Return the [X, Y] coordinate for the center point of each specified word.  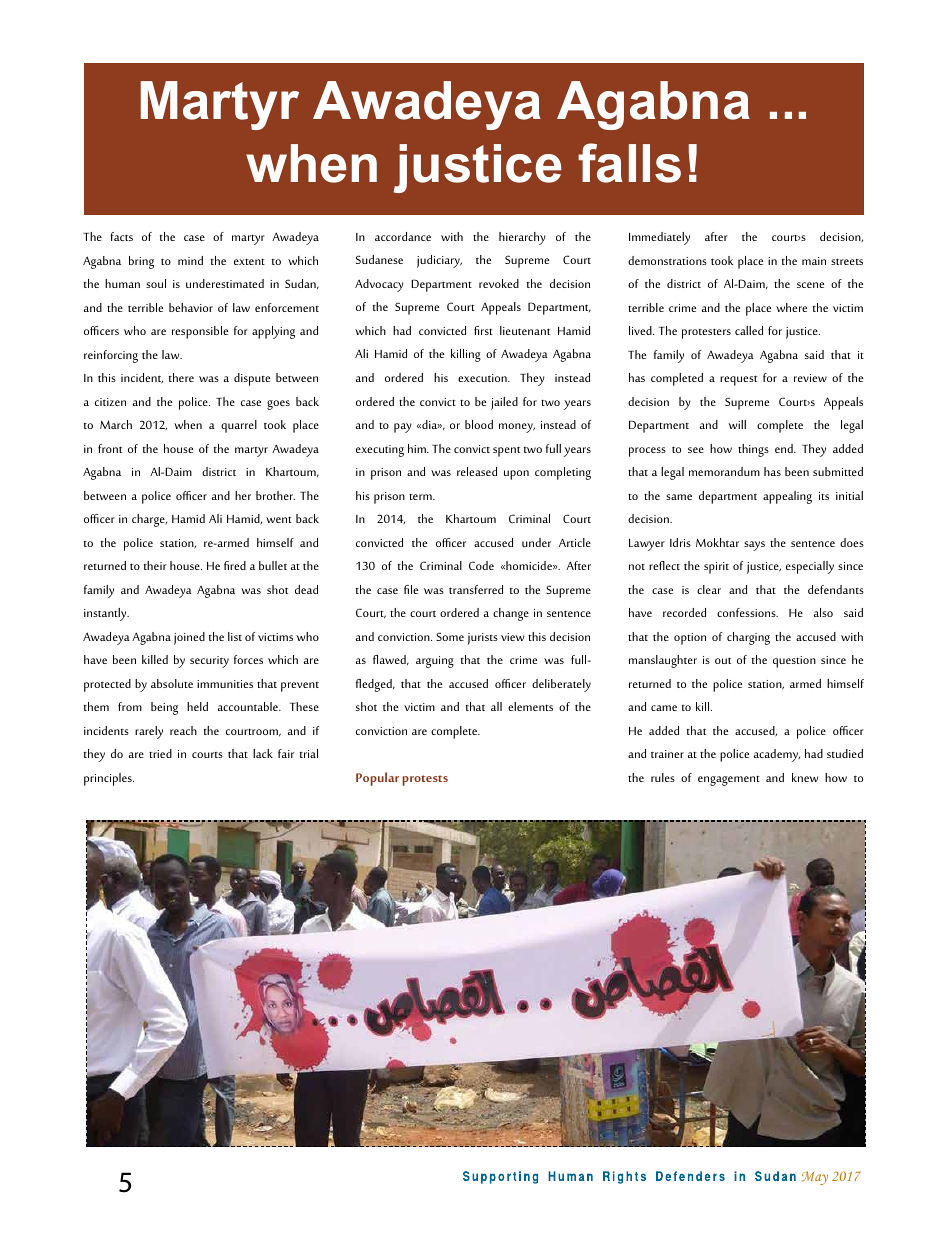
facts [121, 236]
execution [483, 378]
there [181, 377]
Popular [377, 779]
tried [160, 753]
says [754, 546]
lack [263, 753]
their [155, 565]
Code [481, 565]
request [738, 380]
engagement [729, 780]
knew [805, 777]
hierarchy [522, 238]
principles [109, 779]
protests [425, 780]
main [814, 261]
